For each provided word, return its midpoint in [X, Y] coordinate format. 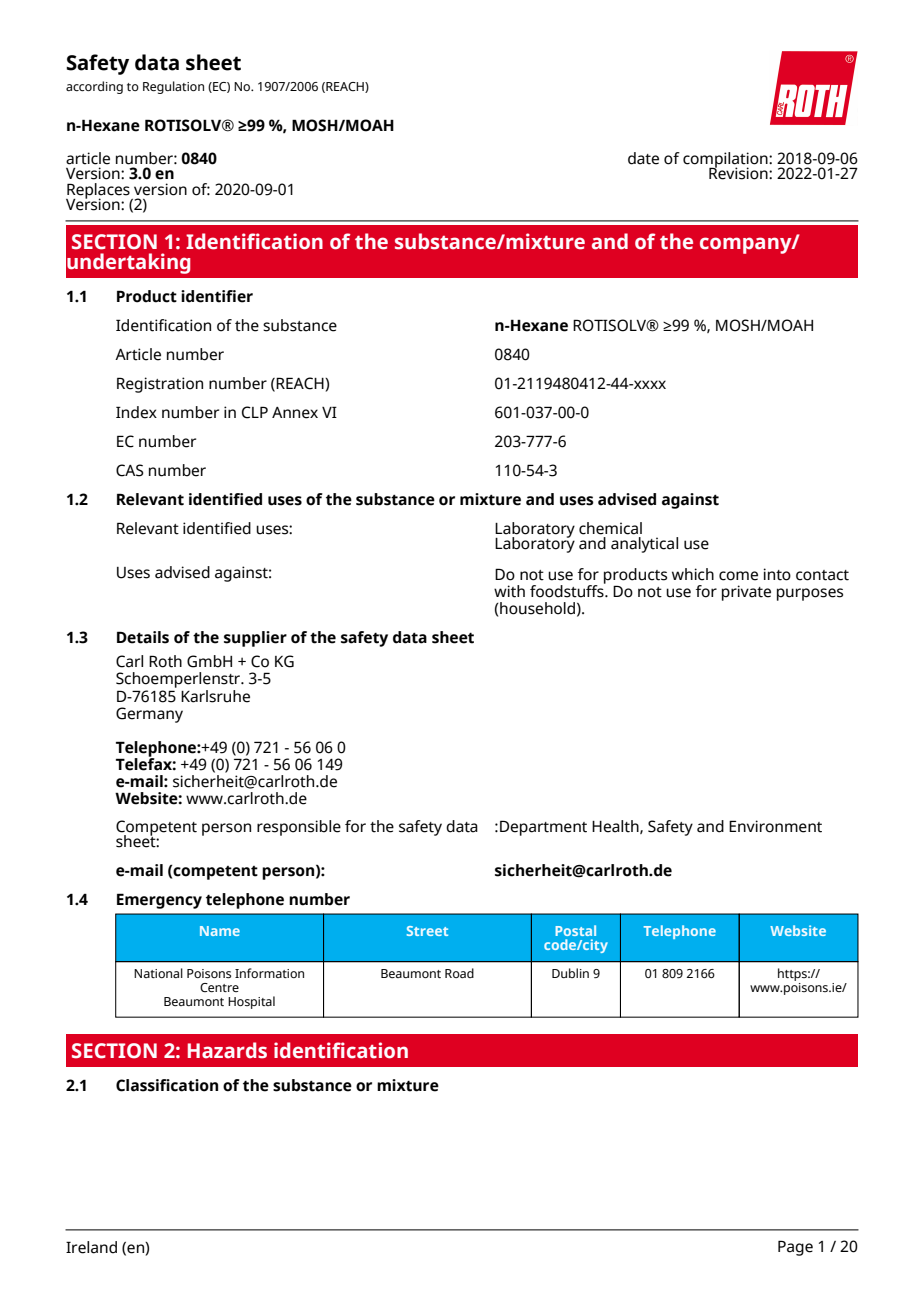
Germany [149, 715]
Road [459, 973]
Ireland [91, 1247]
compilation [726, 161]
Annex [295, 413]
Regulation [173, 87]
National [158, 973]
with [509, 591]
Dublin [570, 973]
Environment [775, 826]
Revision [739, 172]
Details [143, 637]
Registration [160, 385]
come [738, 576]
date [643, 158]
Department [543, 828]
